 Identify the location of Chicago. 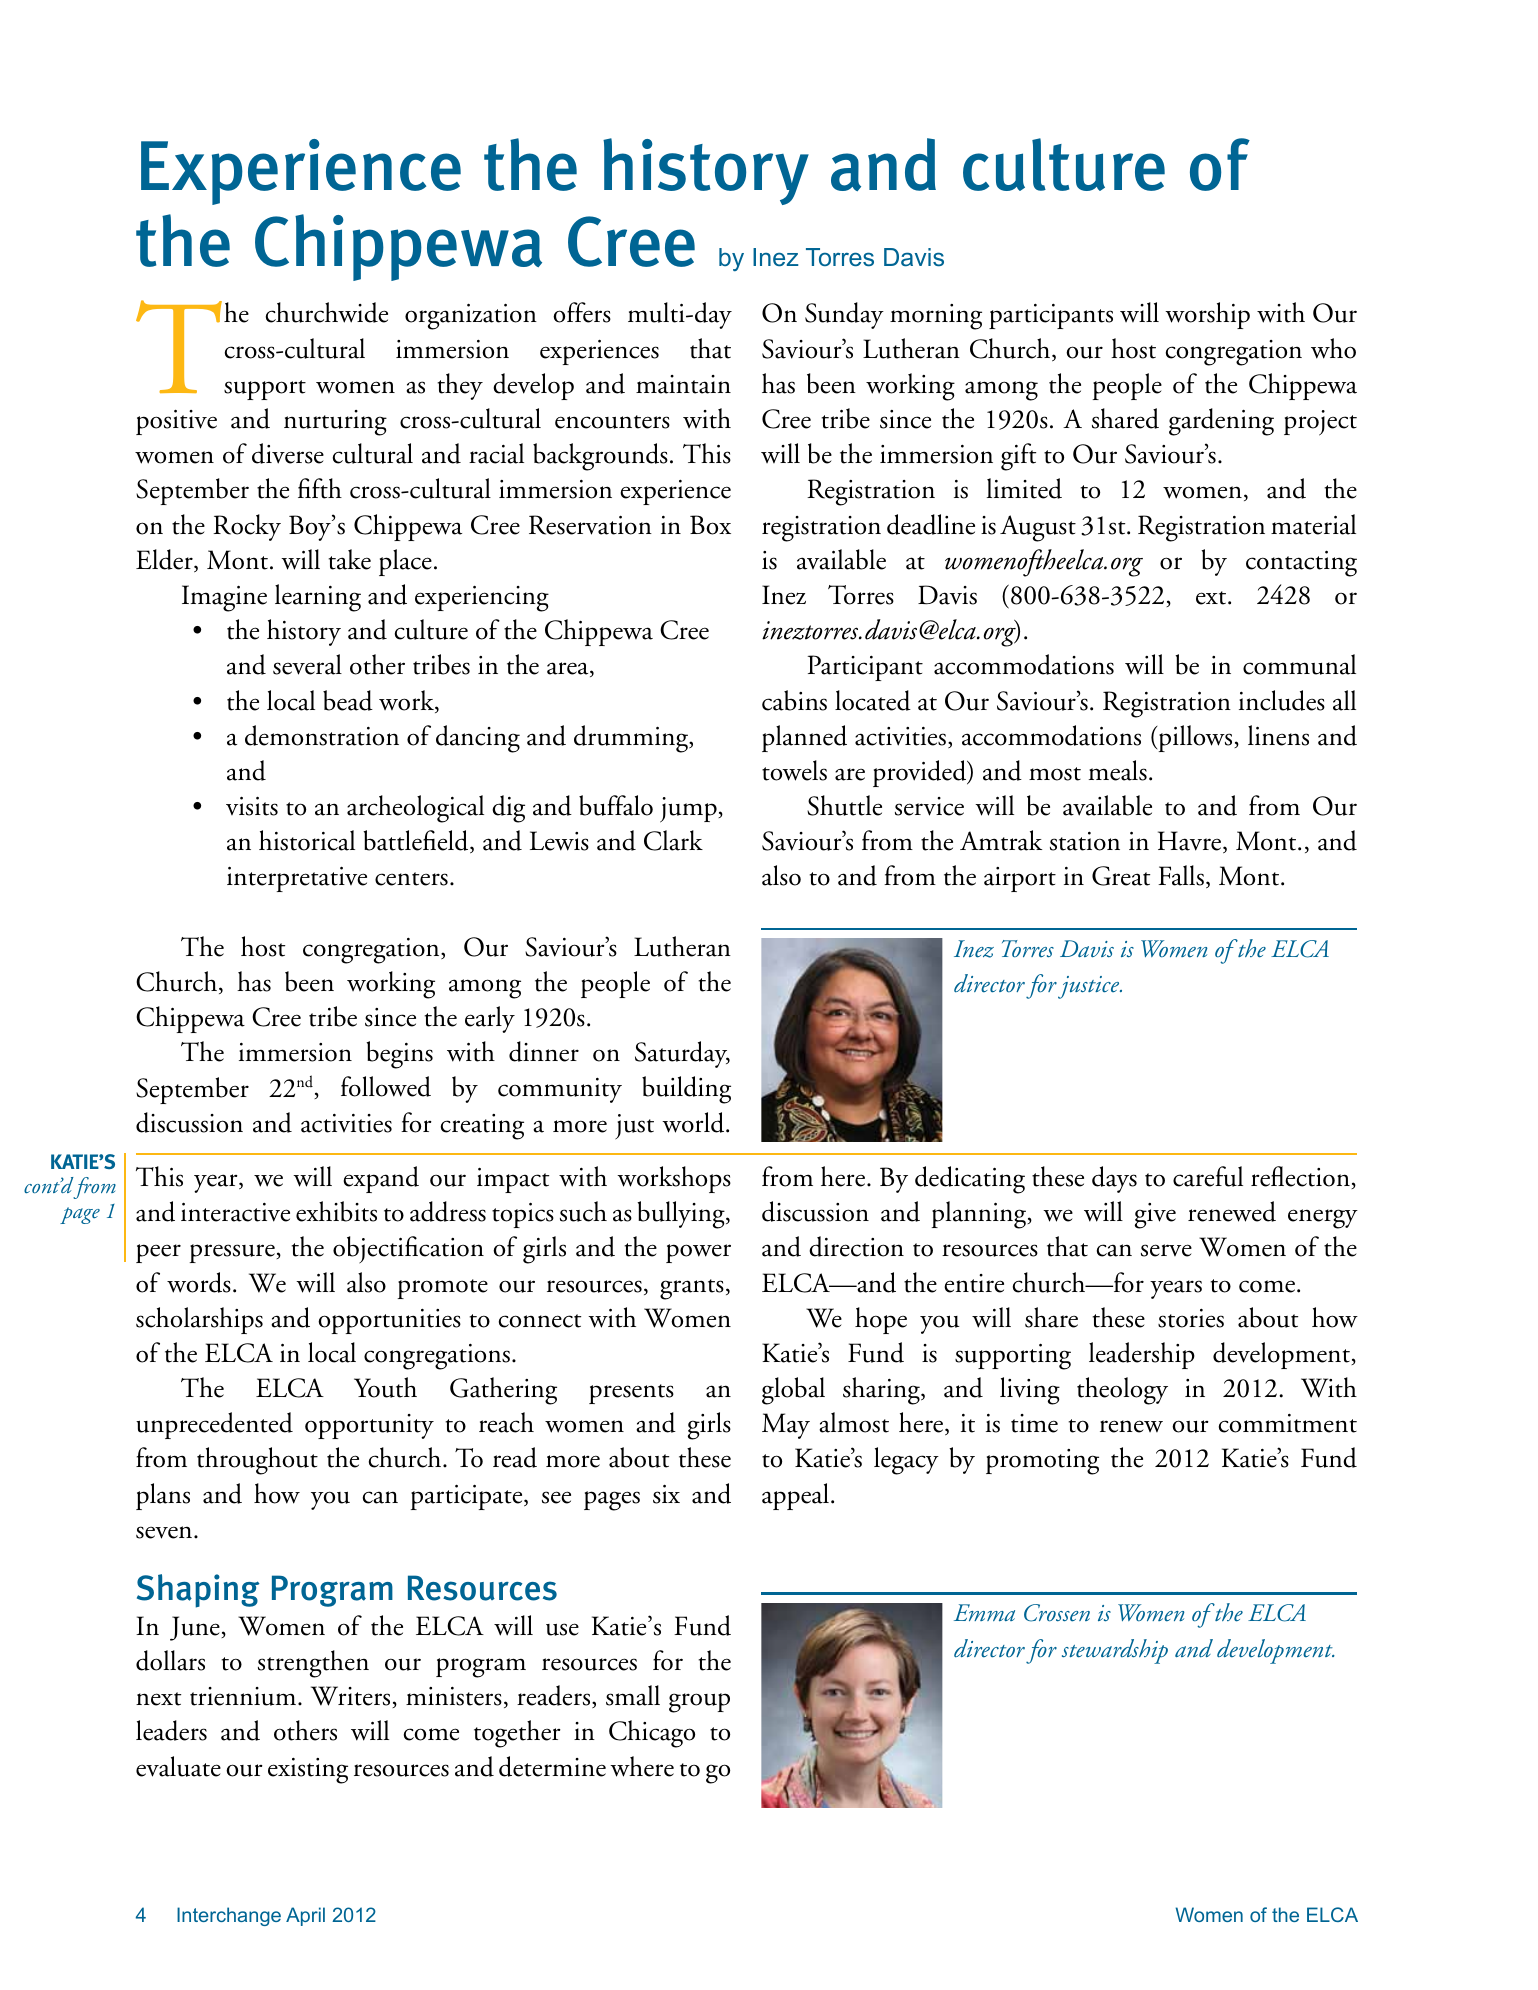
(652, 1734).
